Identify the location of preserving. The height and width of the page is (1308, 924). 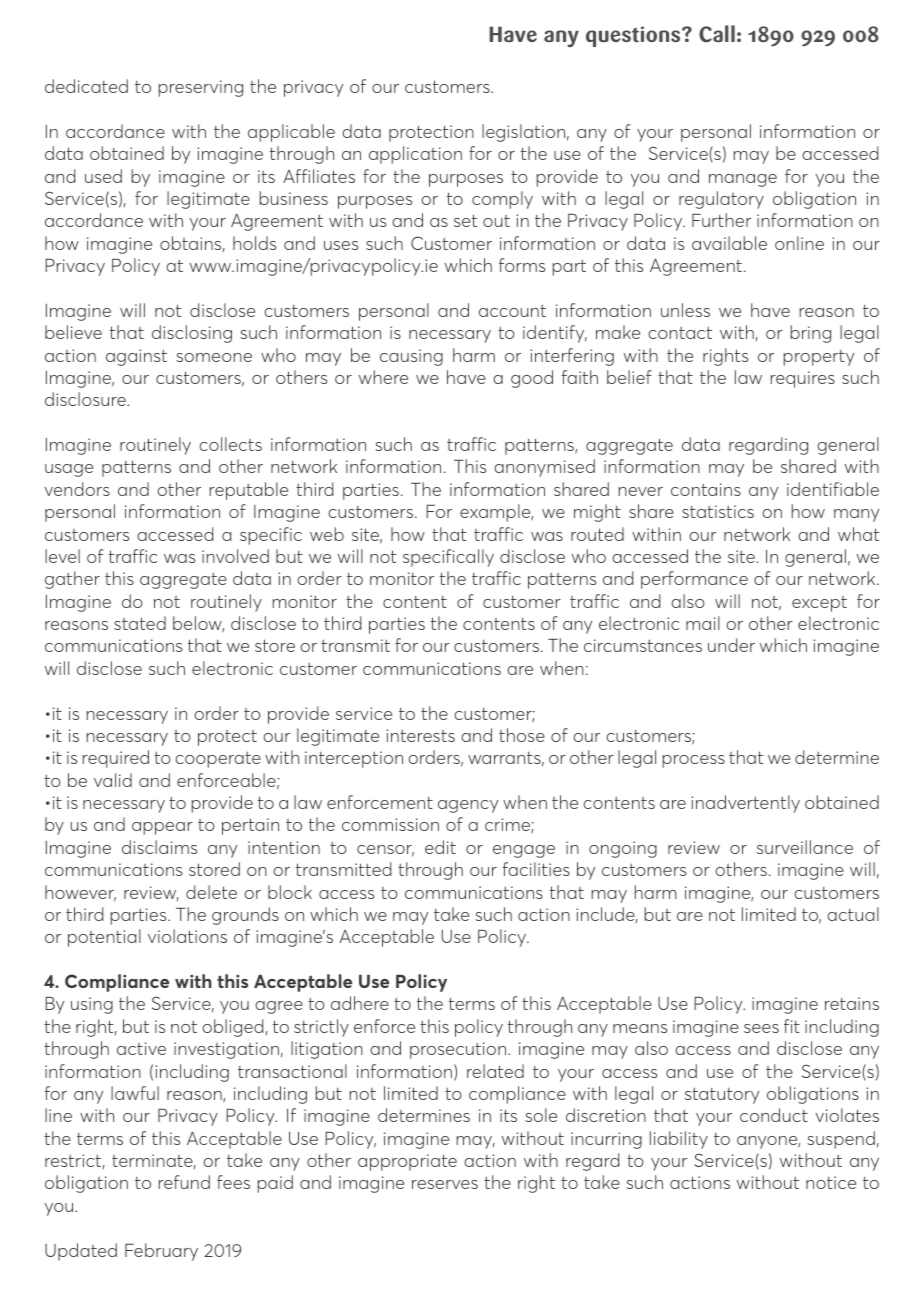
(200, 88).
